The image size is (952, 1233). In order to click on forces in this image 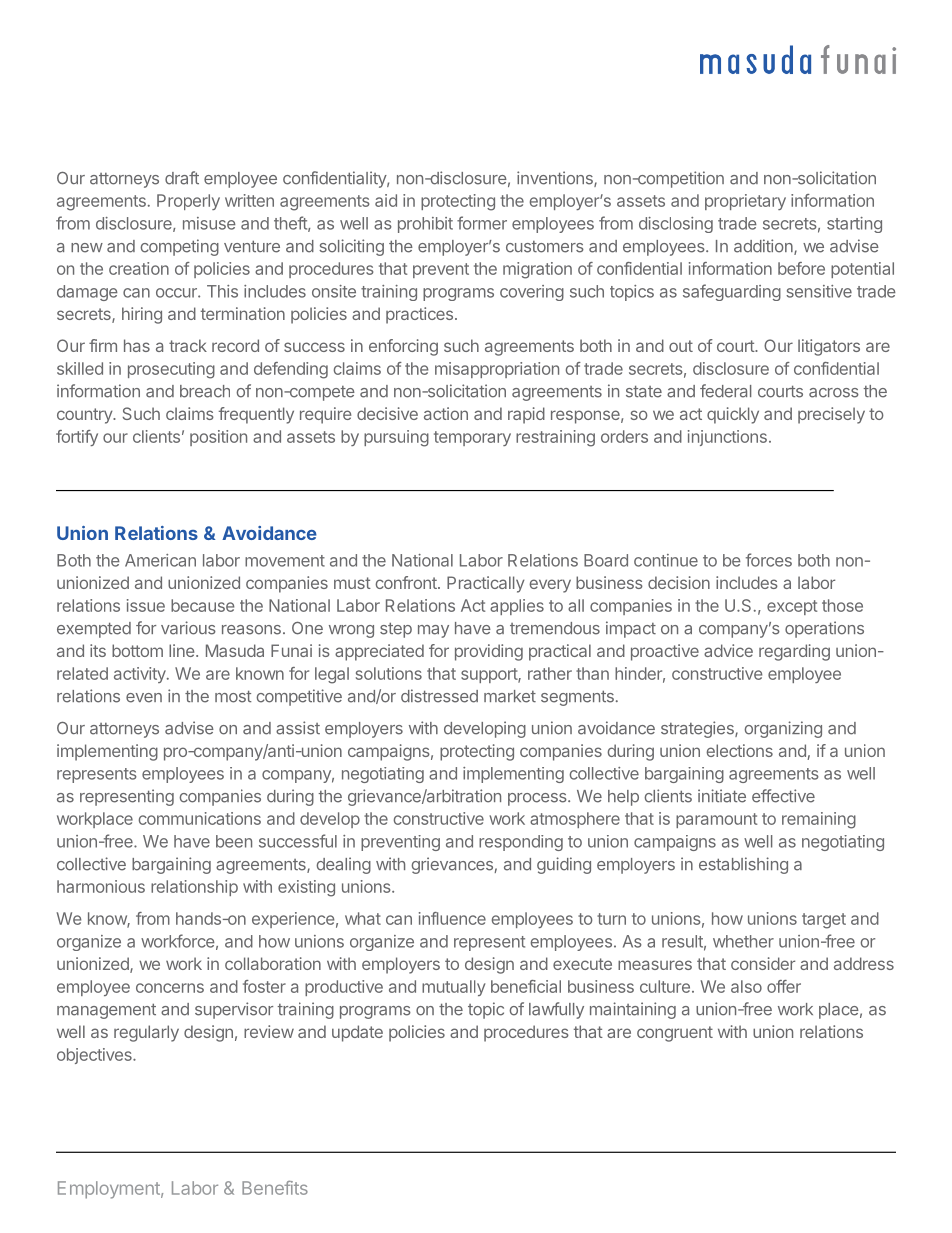, I will do `click(769, 560)`.
